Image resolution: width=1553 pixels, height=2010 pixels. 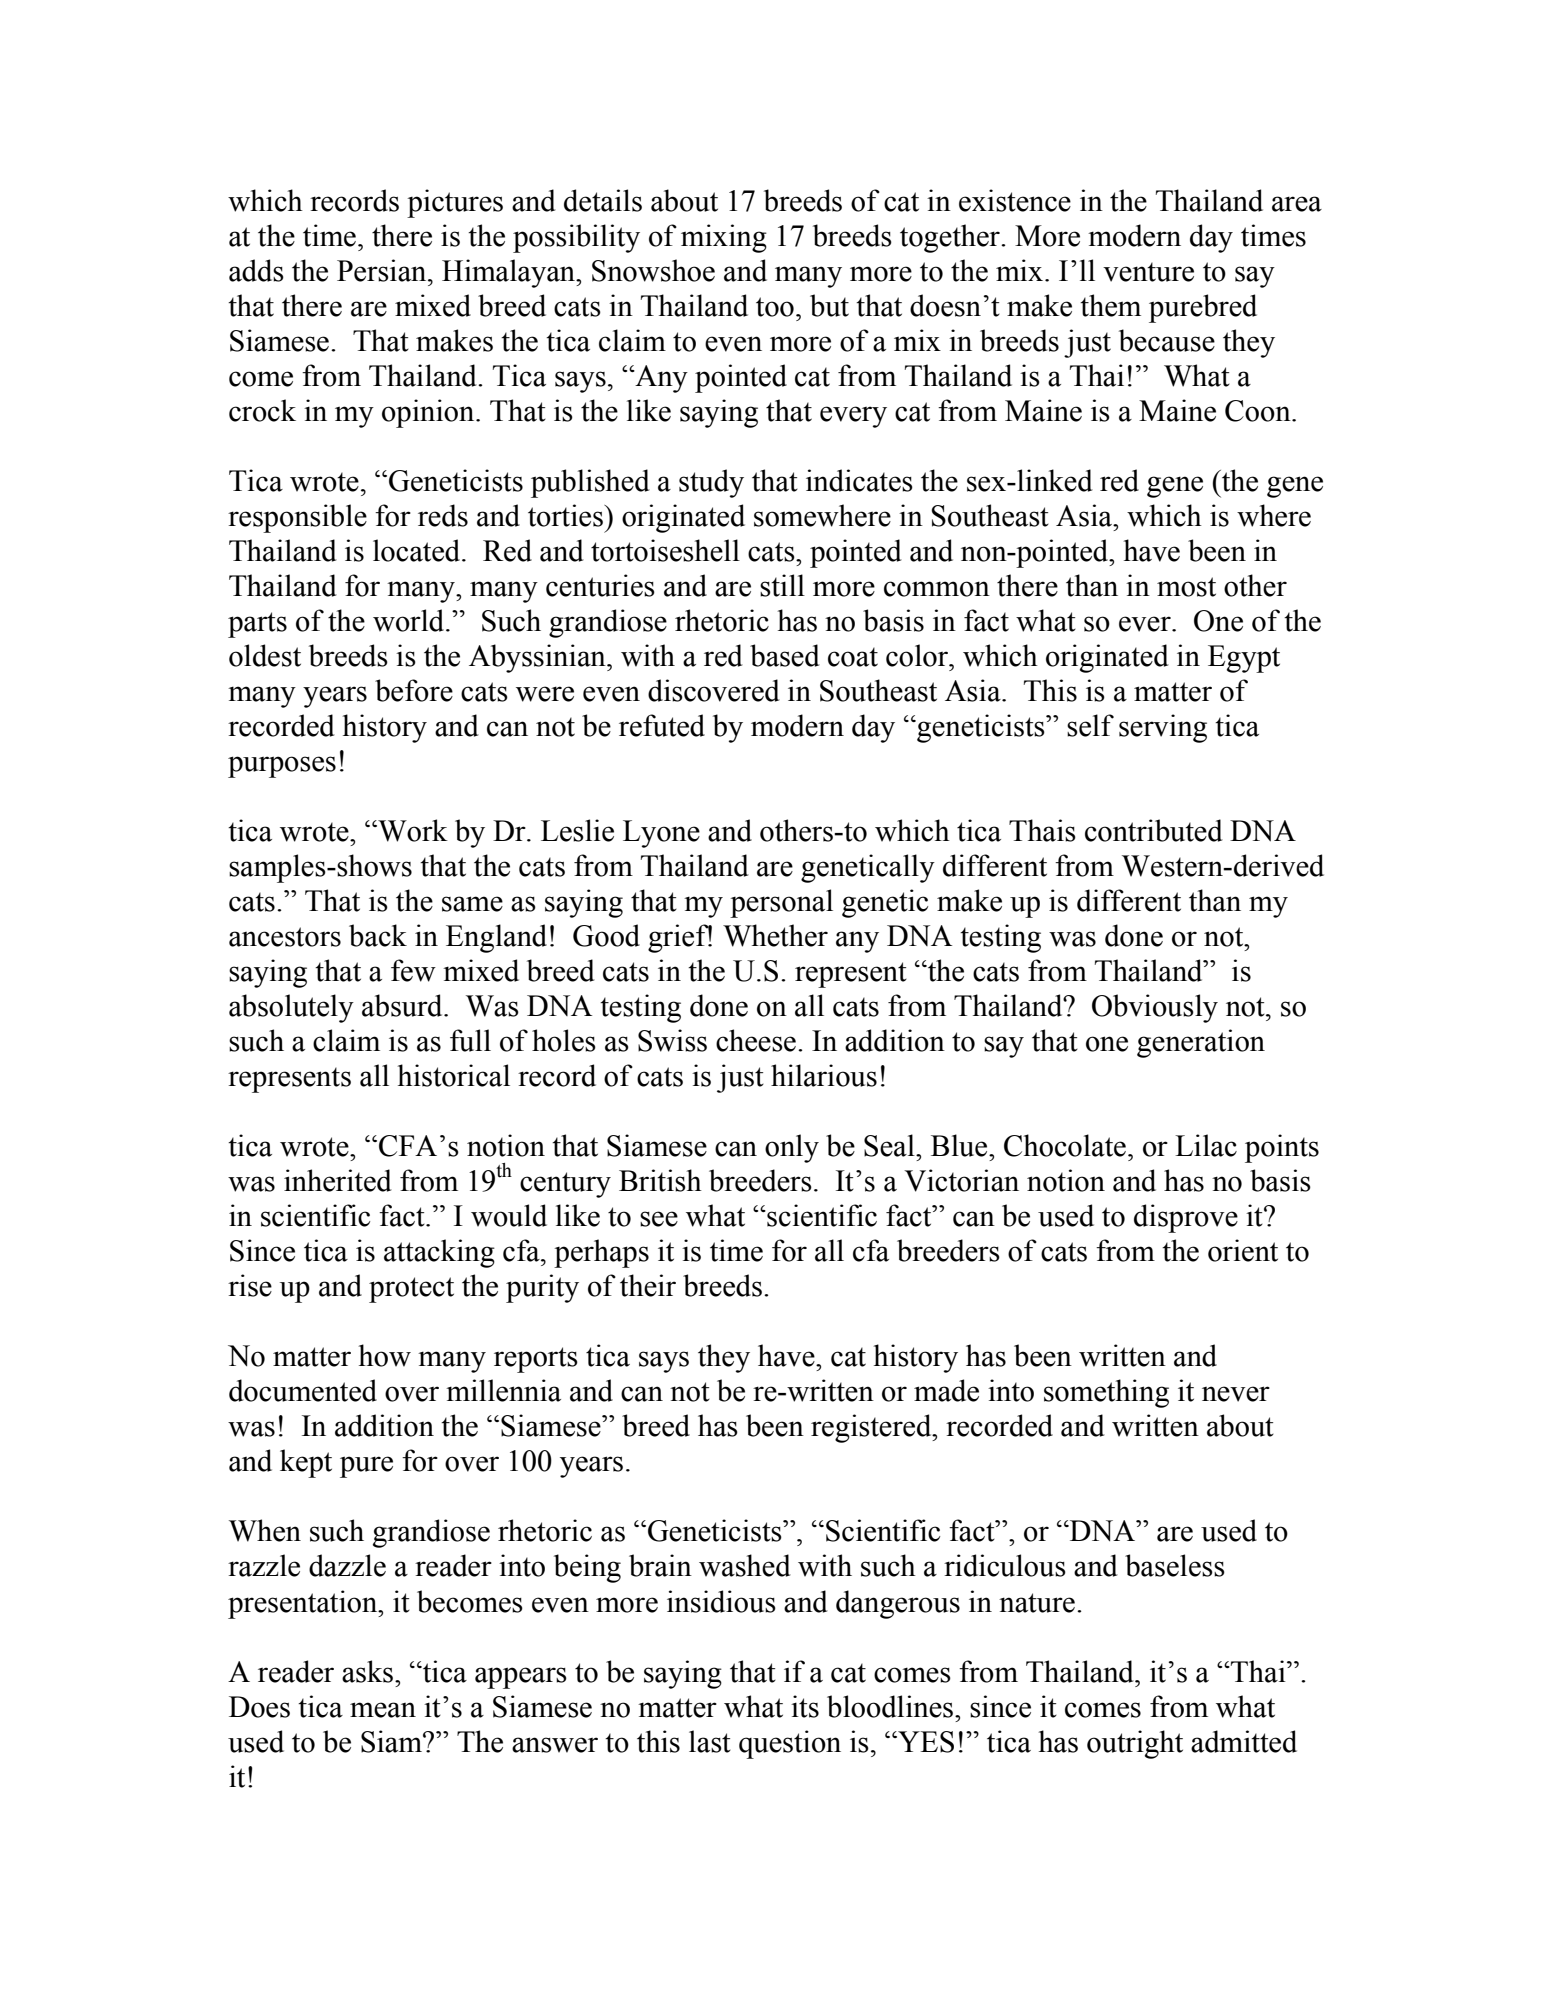 What do you see at coordinates (413, 970) in the document?
I see `few` at bounding box center [413, 970].
